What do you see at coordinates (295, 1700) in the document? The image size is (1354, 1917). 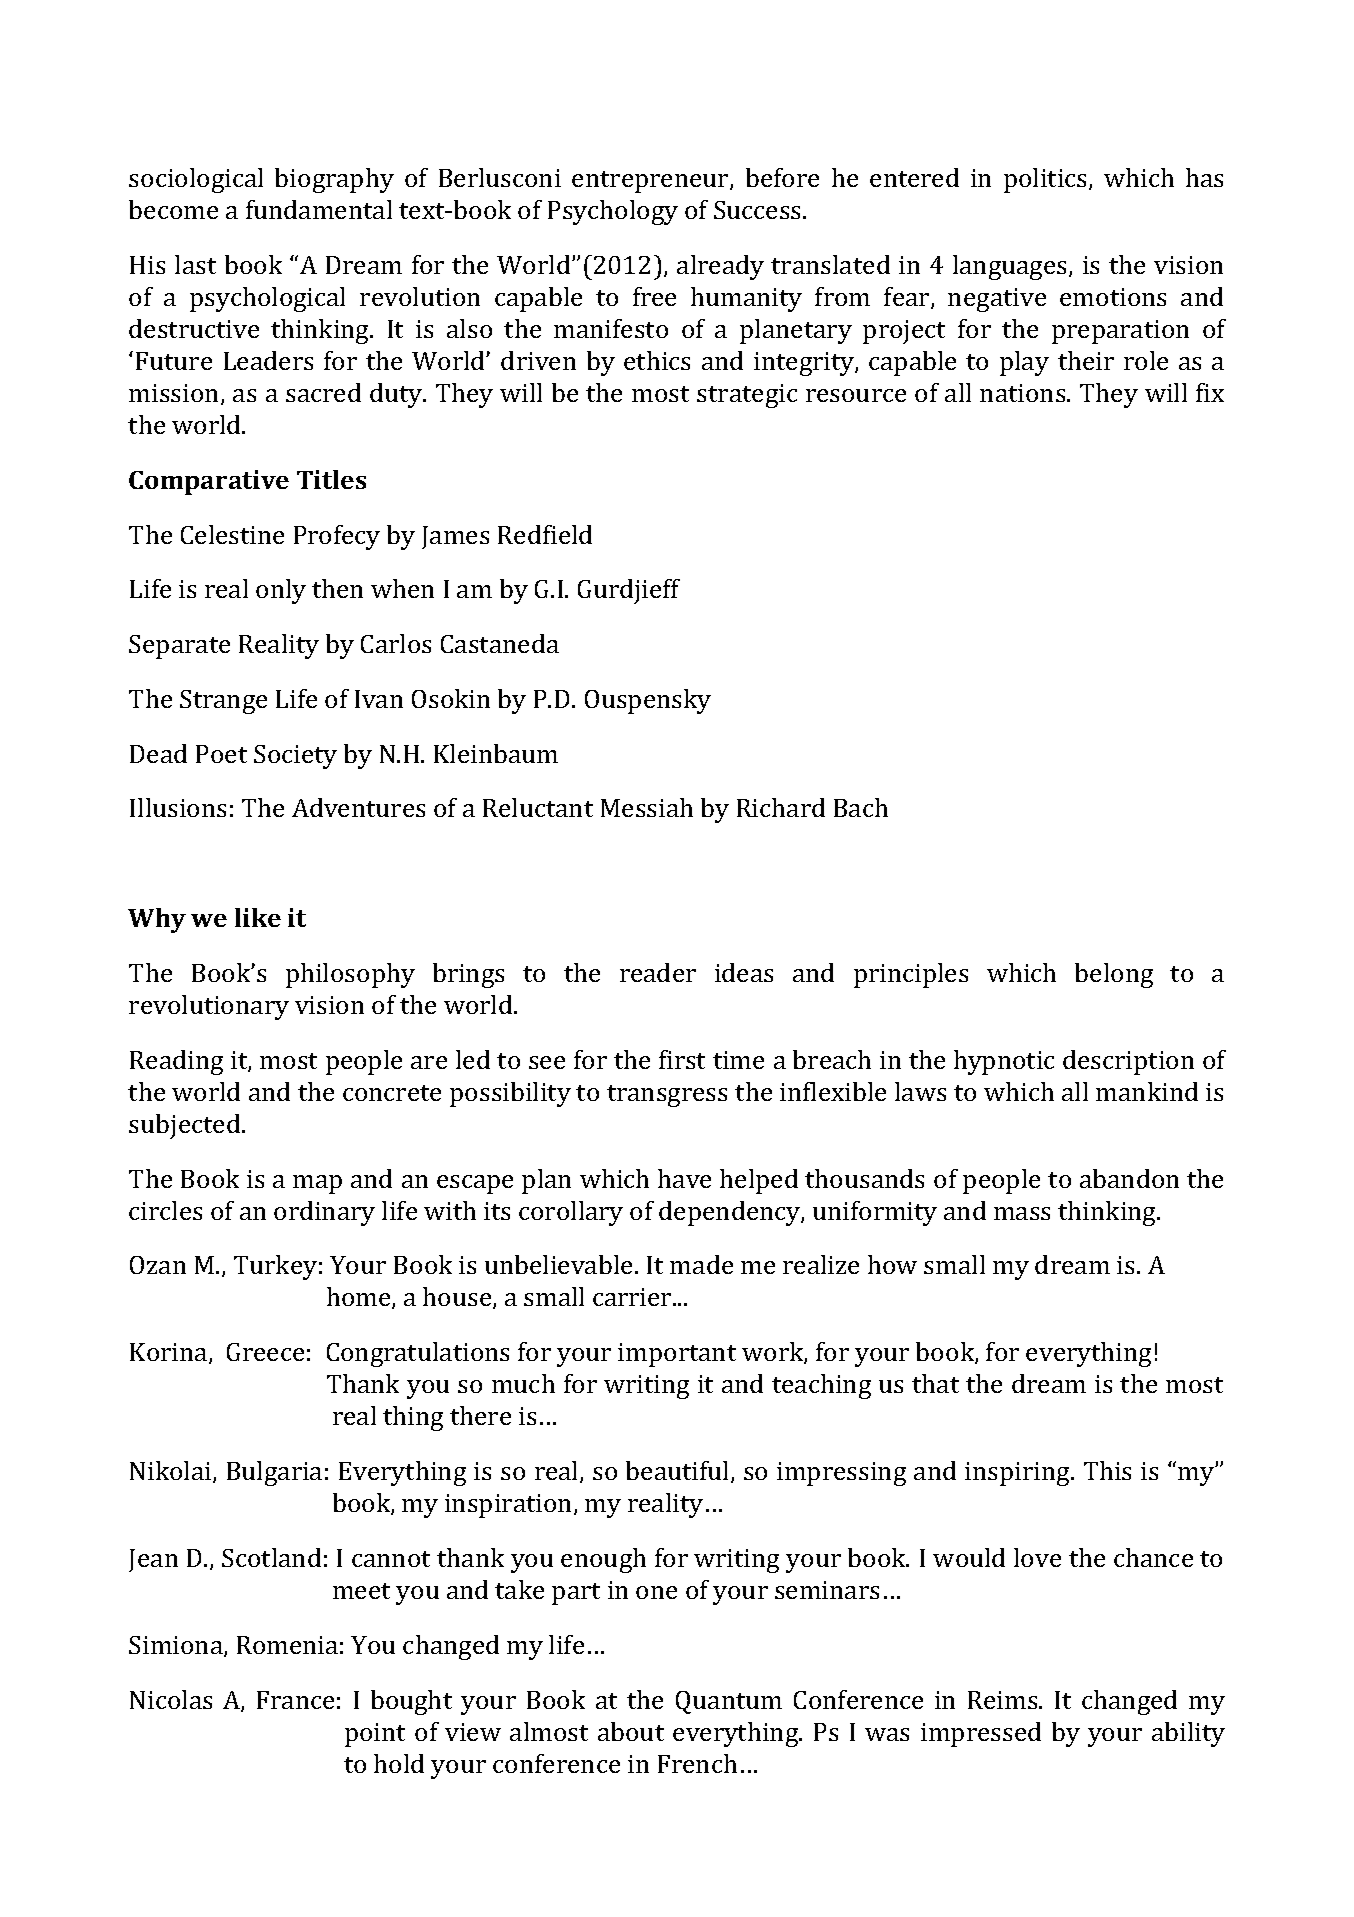 I see `France` at bounding box center [295, 1700].
